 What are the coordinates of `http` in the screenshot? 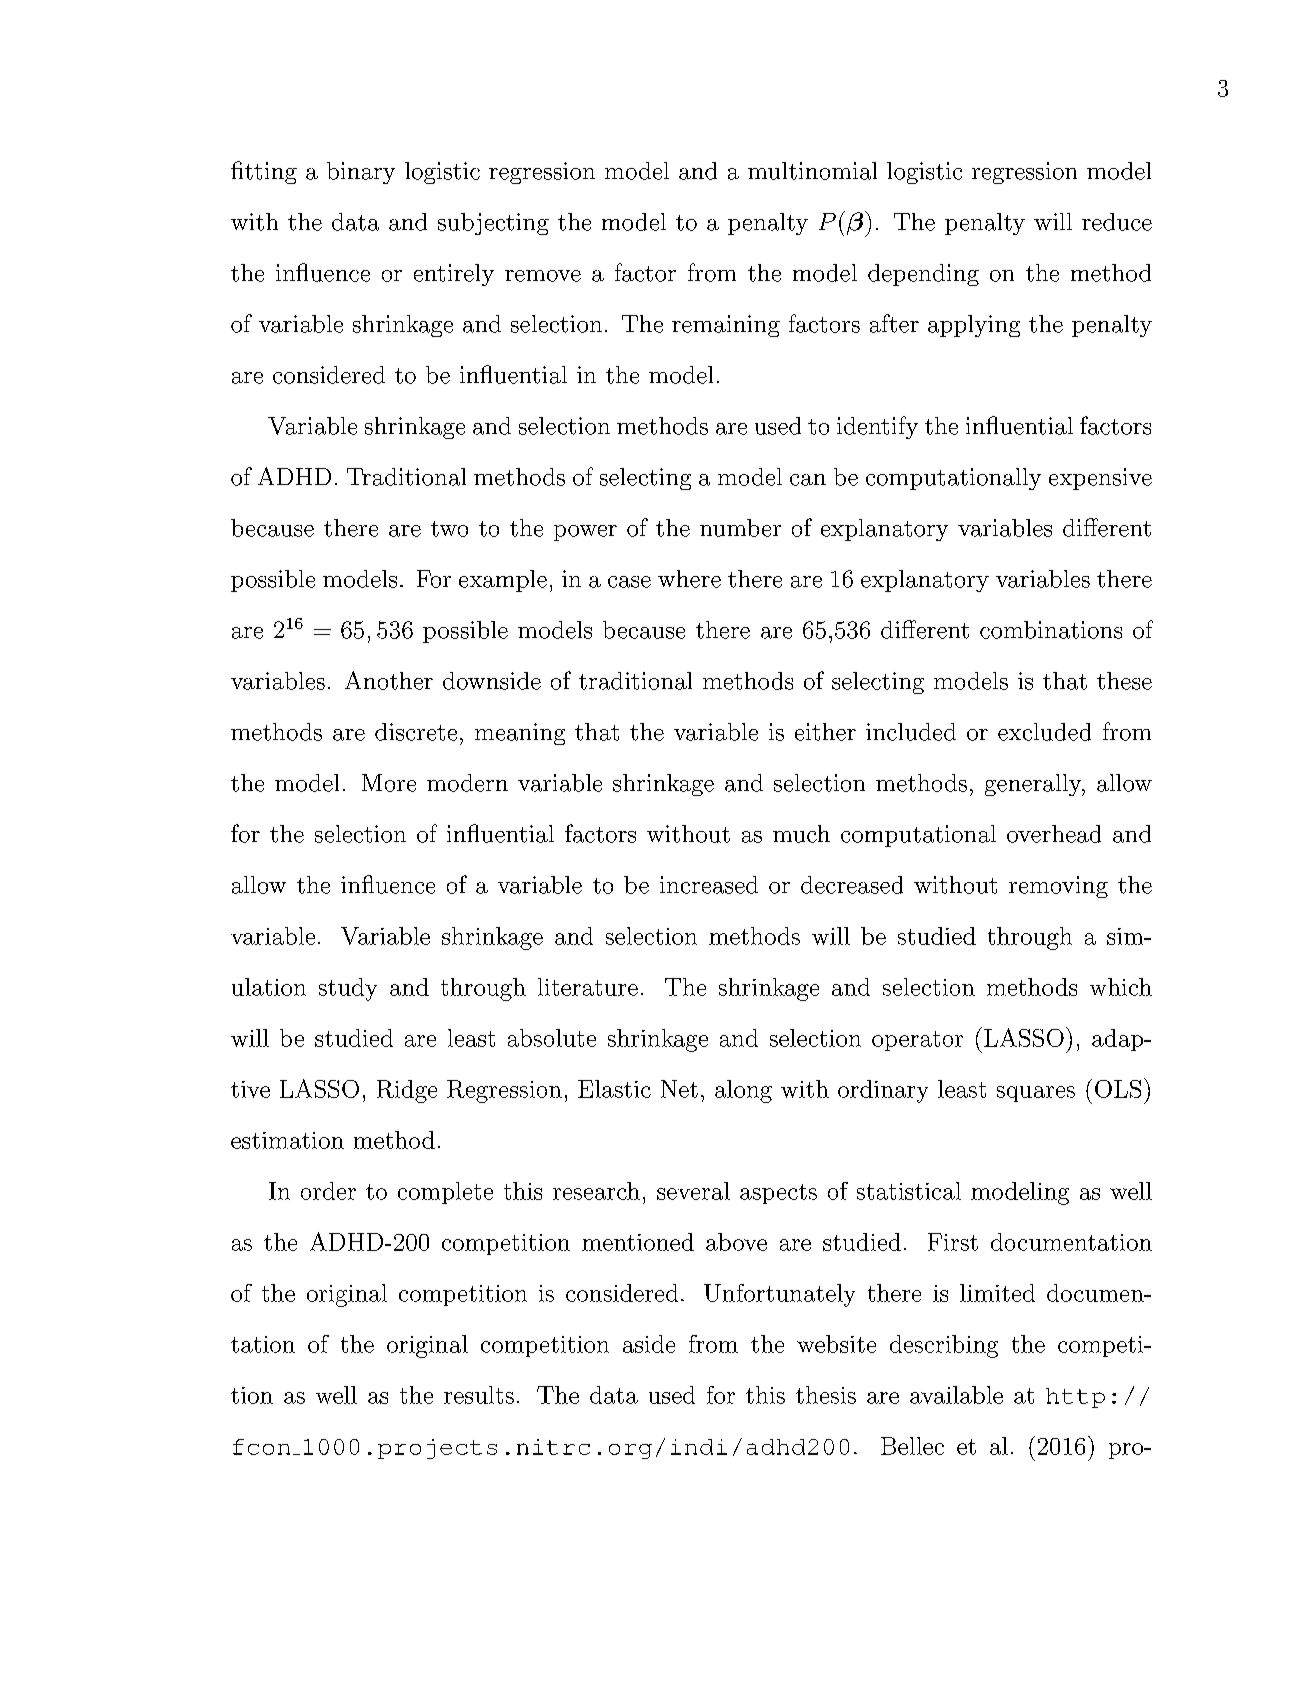 It's located at (1075, 1398).
